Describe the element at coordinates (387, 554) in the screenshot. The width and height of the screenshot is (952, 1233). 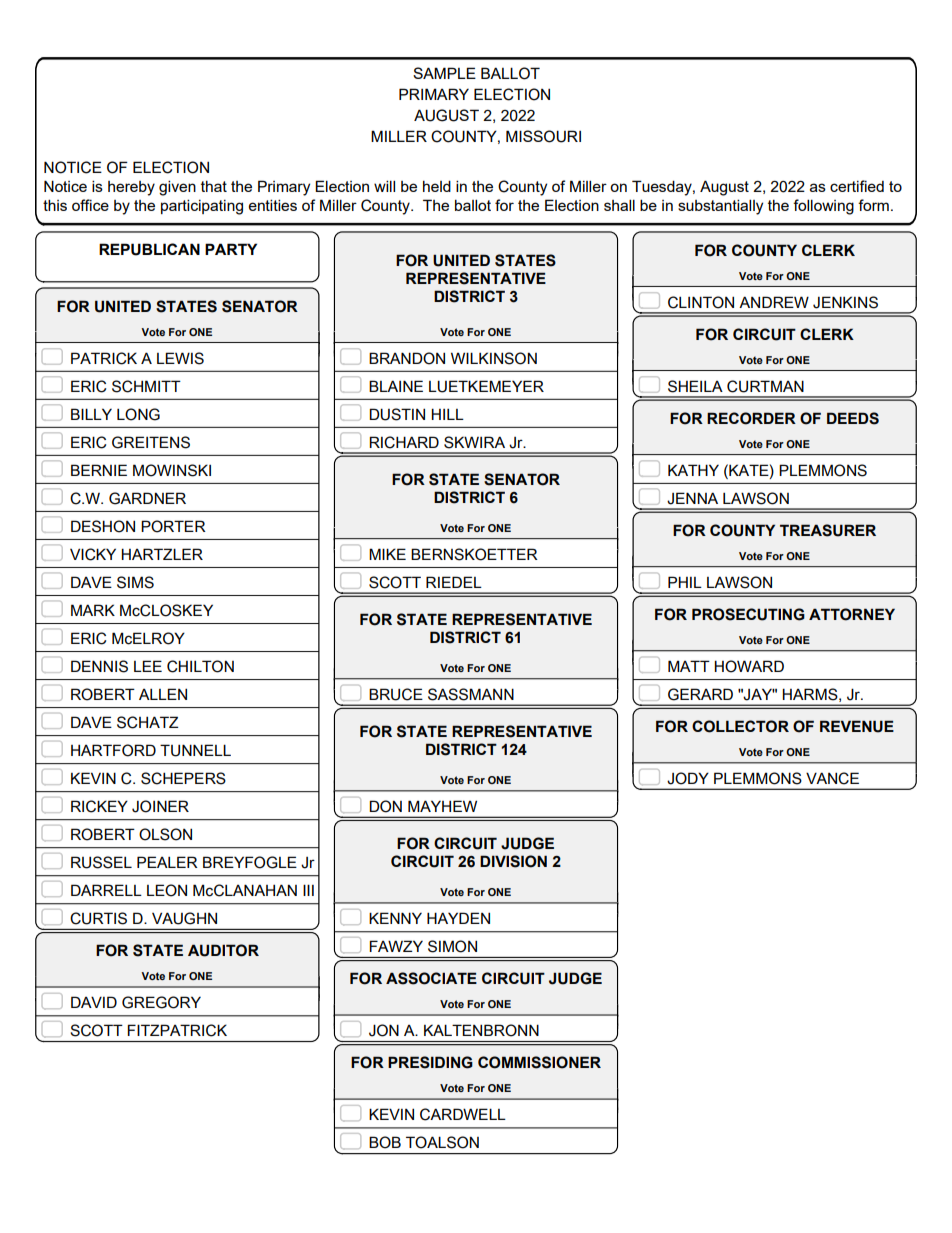
I see `MIKE` at that location.
